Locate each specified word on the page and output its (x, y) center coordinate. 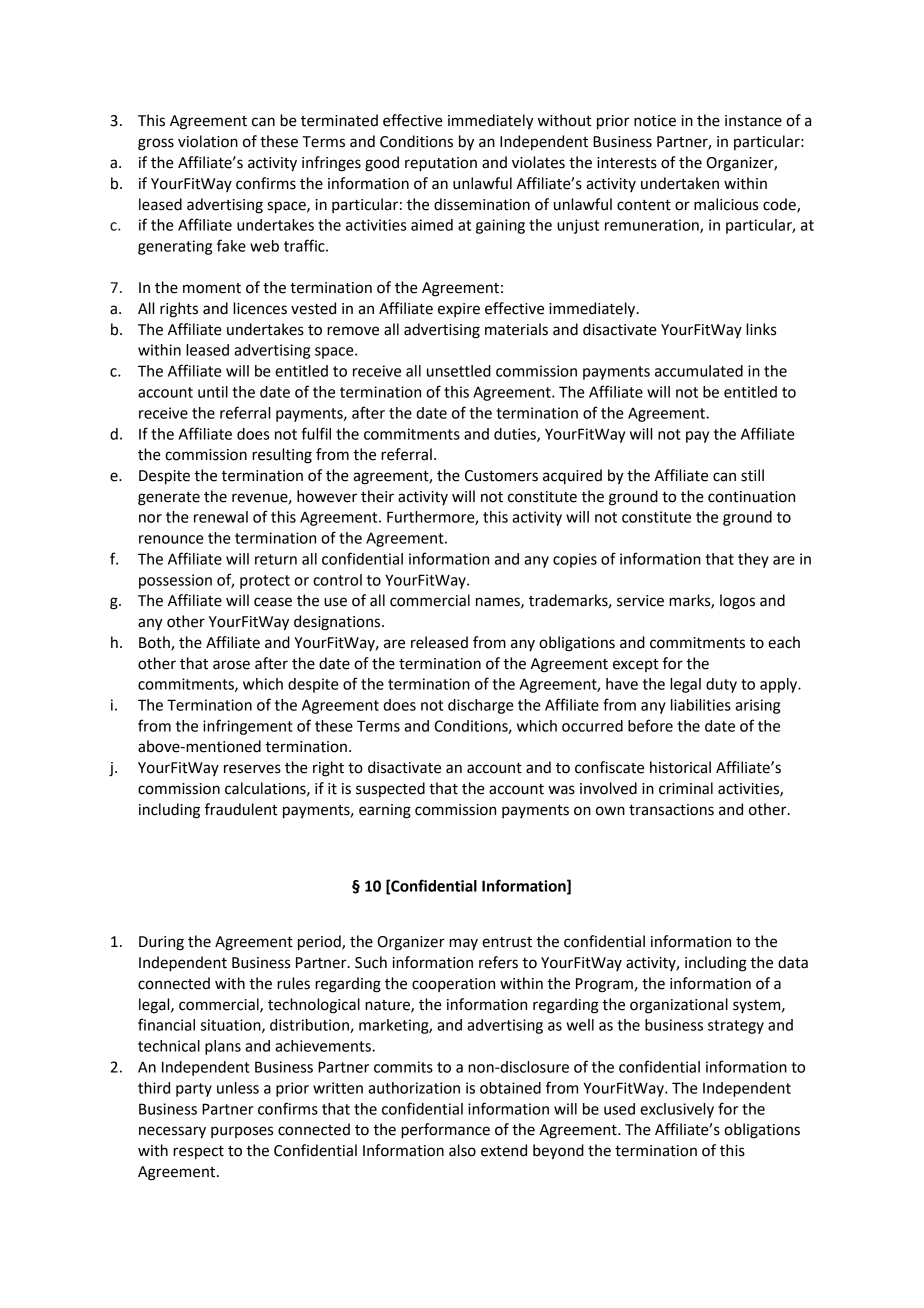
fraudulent (241, 809)
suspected (390, 789)
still (752, 475)
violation (208, 141)
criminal (686, 788)
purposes (242, 1132)
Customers (501, 476)
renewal (221, 517)
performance (445, 1131)
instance (753, 121)
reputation (441, 164)
